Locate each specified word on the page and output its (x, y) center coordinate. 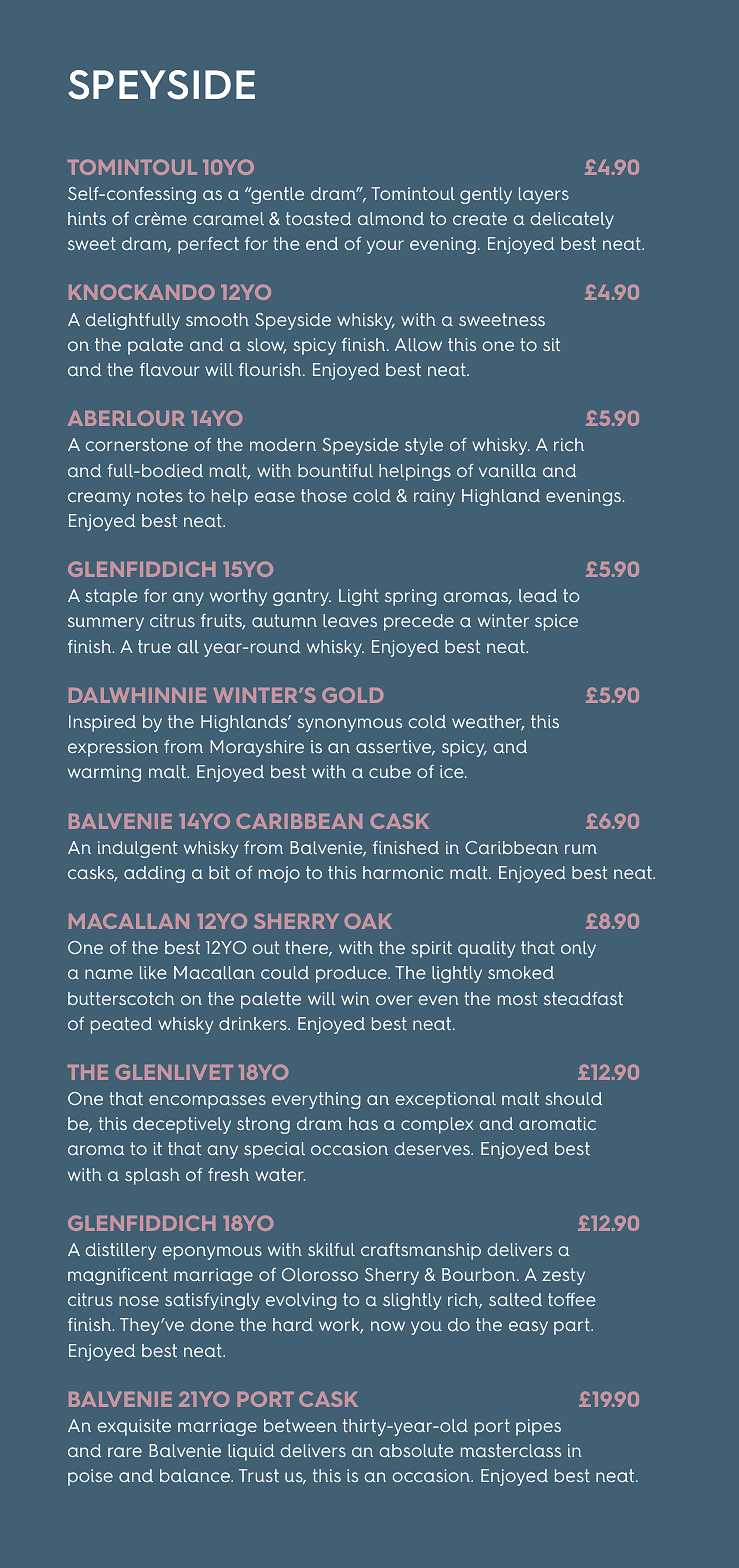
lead (538, 595)
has (363, 1123)
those (324, 495)
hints (87, 218)
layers (544, 195)
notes (160, 495)
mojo (279, 874)
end (322, 243)
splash (152, 1176)
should (573, 1098)
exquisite (134, 1427)
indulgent (137, 849)
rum (581, 849)
